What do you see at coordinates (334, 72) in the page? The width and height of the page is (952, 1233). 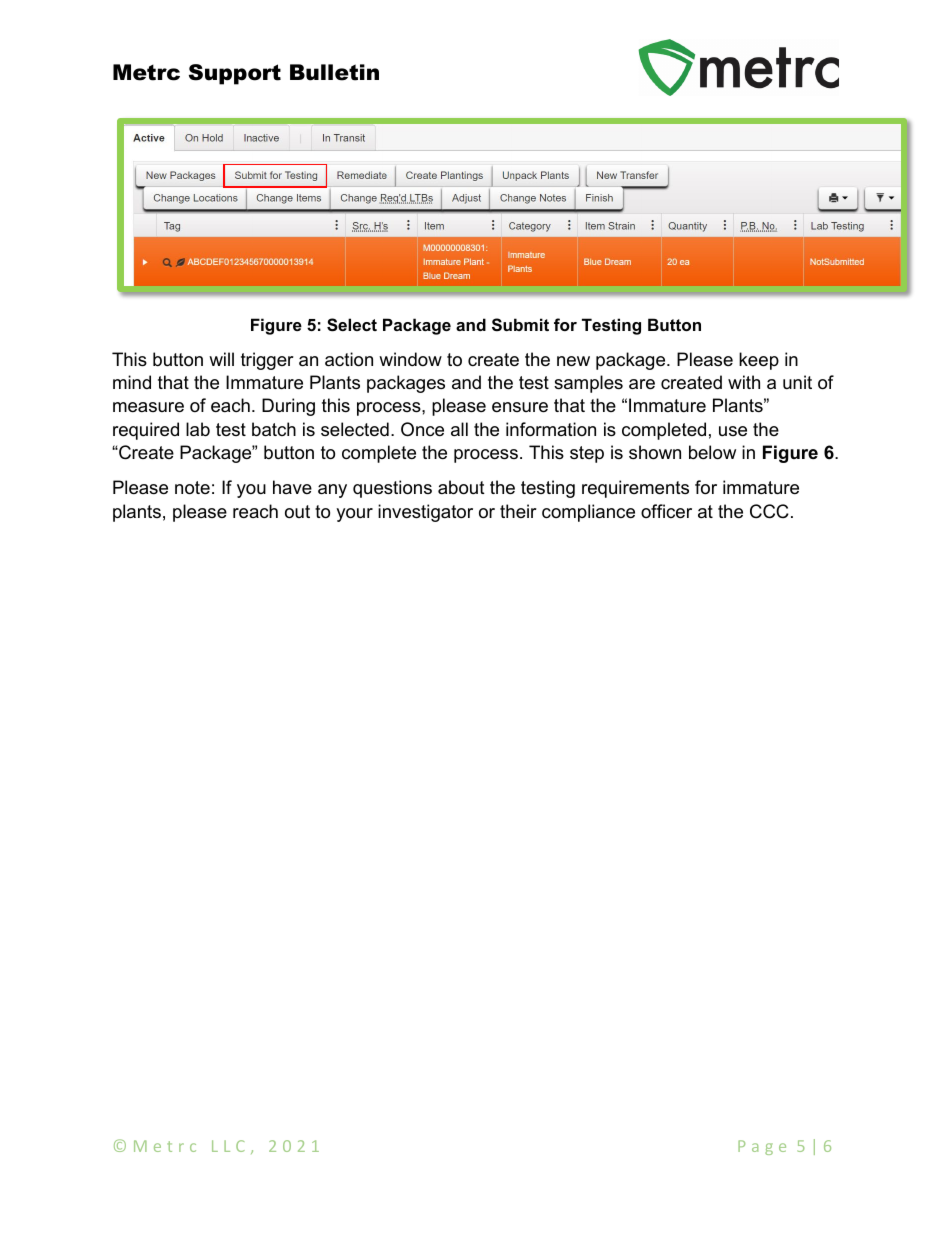 I see `Bulletin` at bounding box center [334, 72].
